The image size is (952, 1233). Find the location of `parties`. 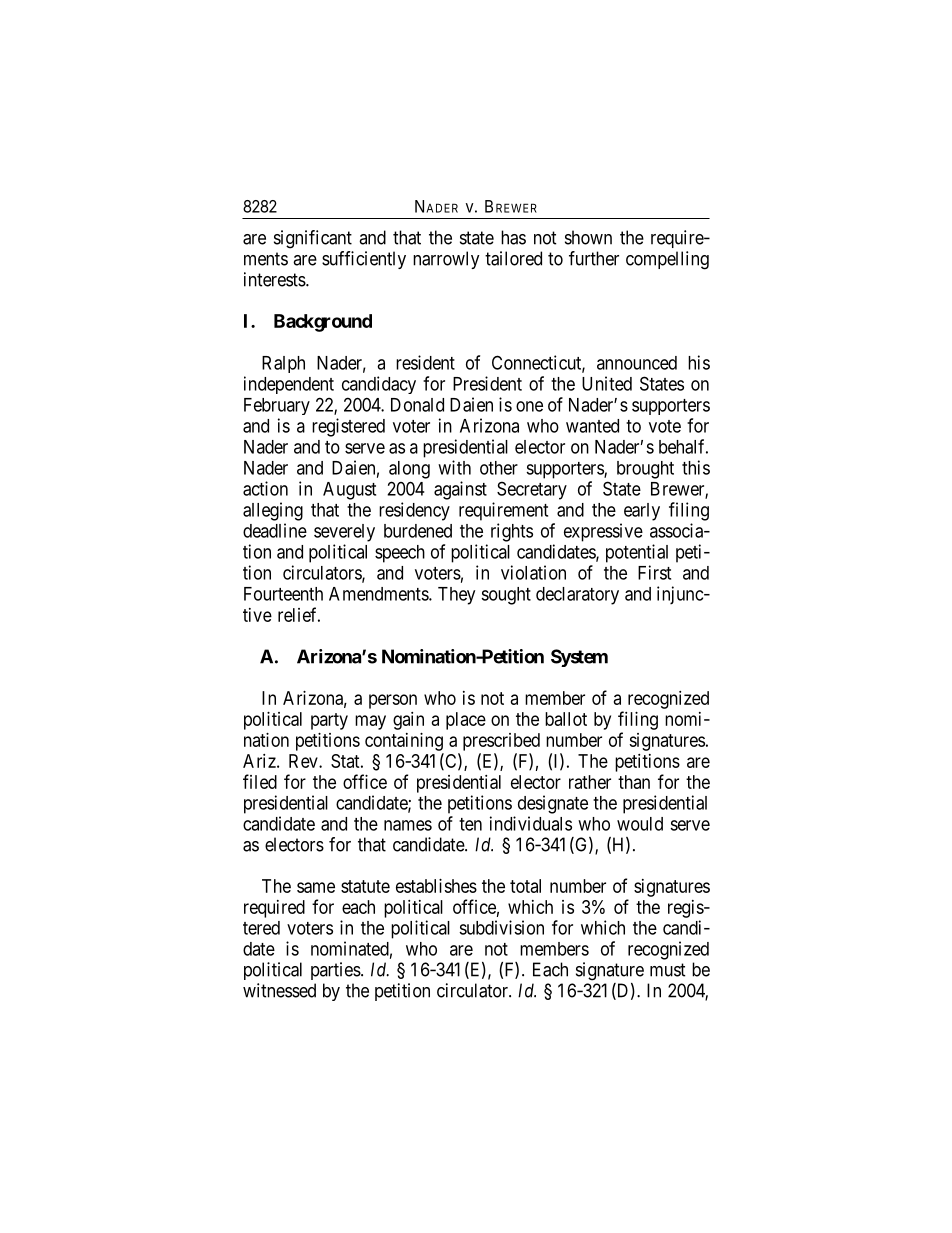

parties is located at coordinates (336, 971).
